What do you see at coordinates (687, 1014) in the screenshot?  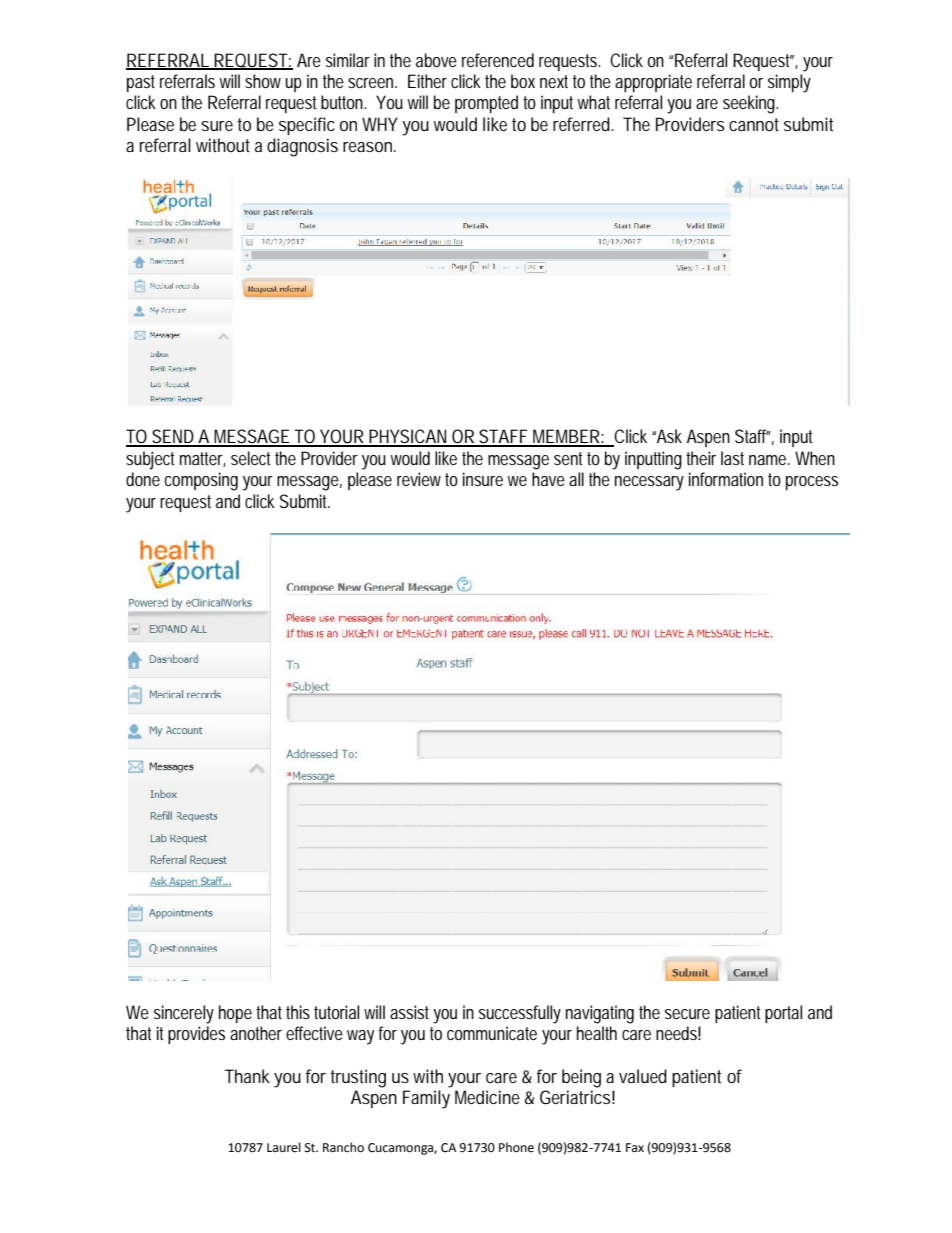 I see `secure` at bounding box center [687, 1014].
